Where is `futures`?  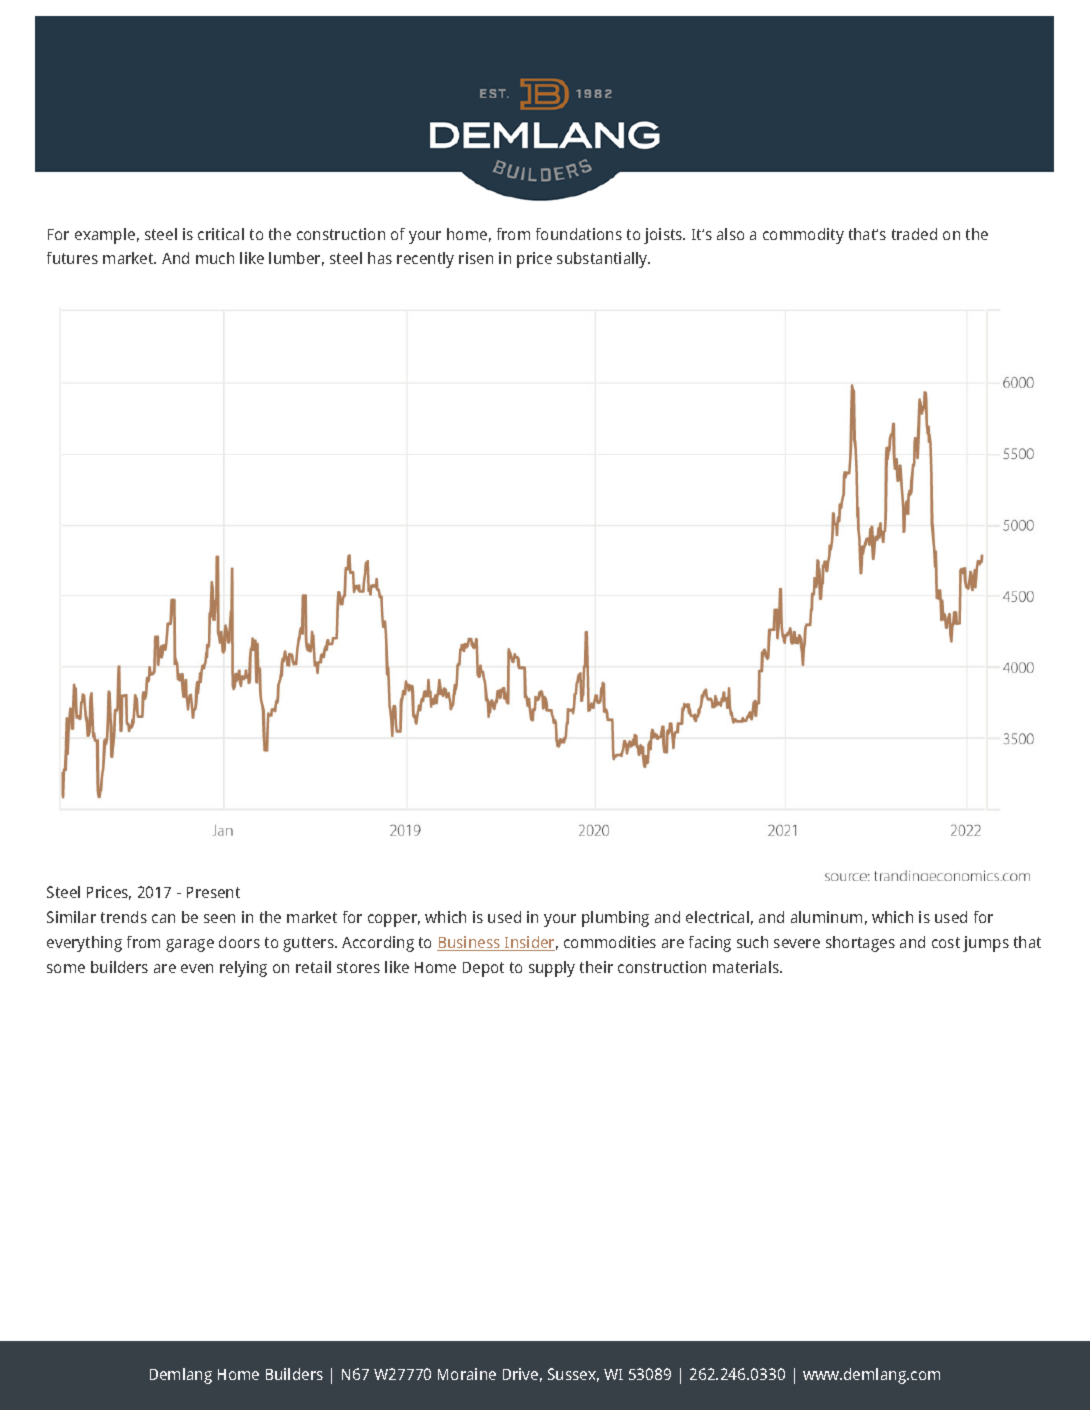
futures is located at coordinates (72, 258).
